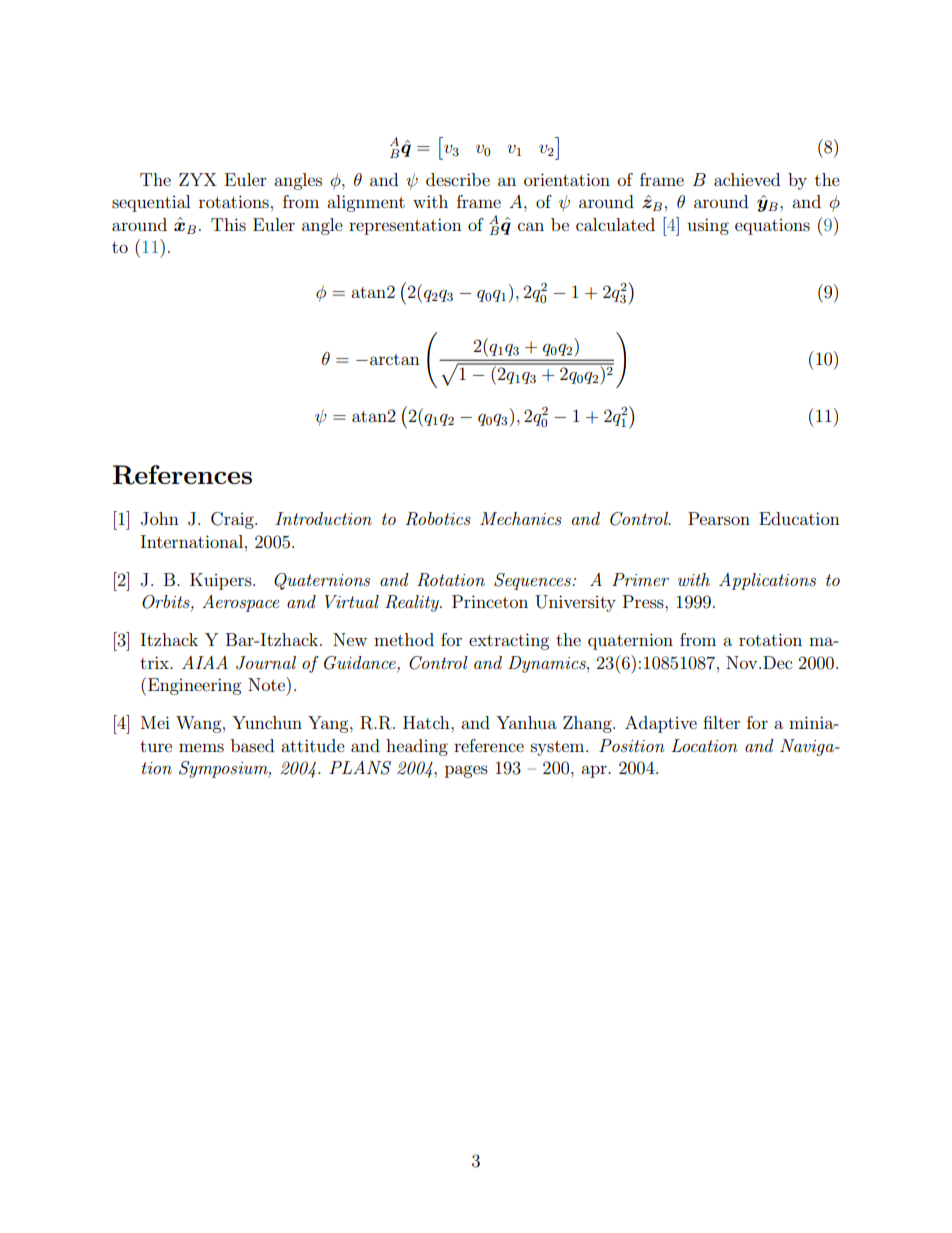 The height and width of the image is (1233, 952). I want to click on using, so click(708, 226).
